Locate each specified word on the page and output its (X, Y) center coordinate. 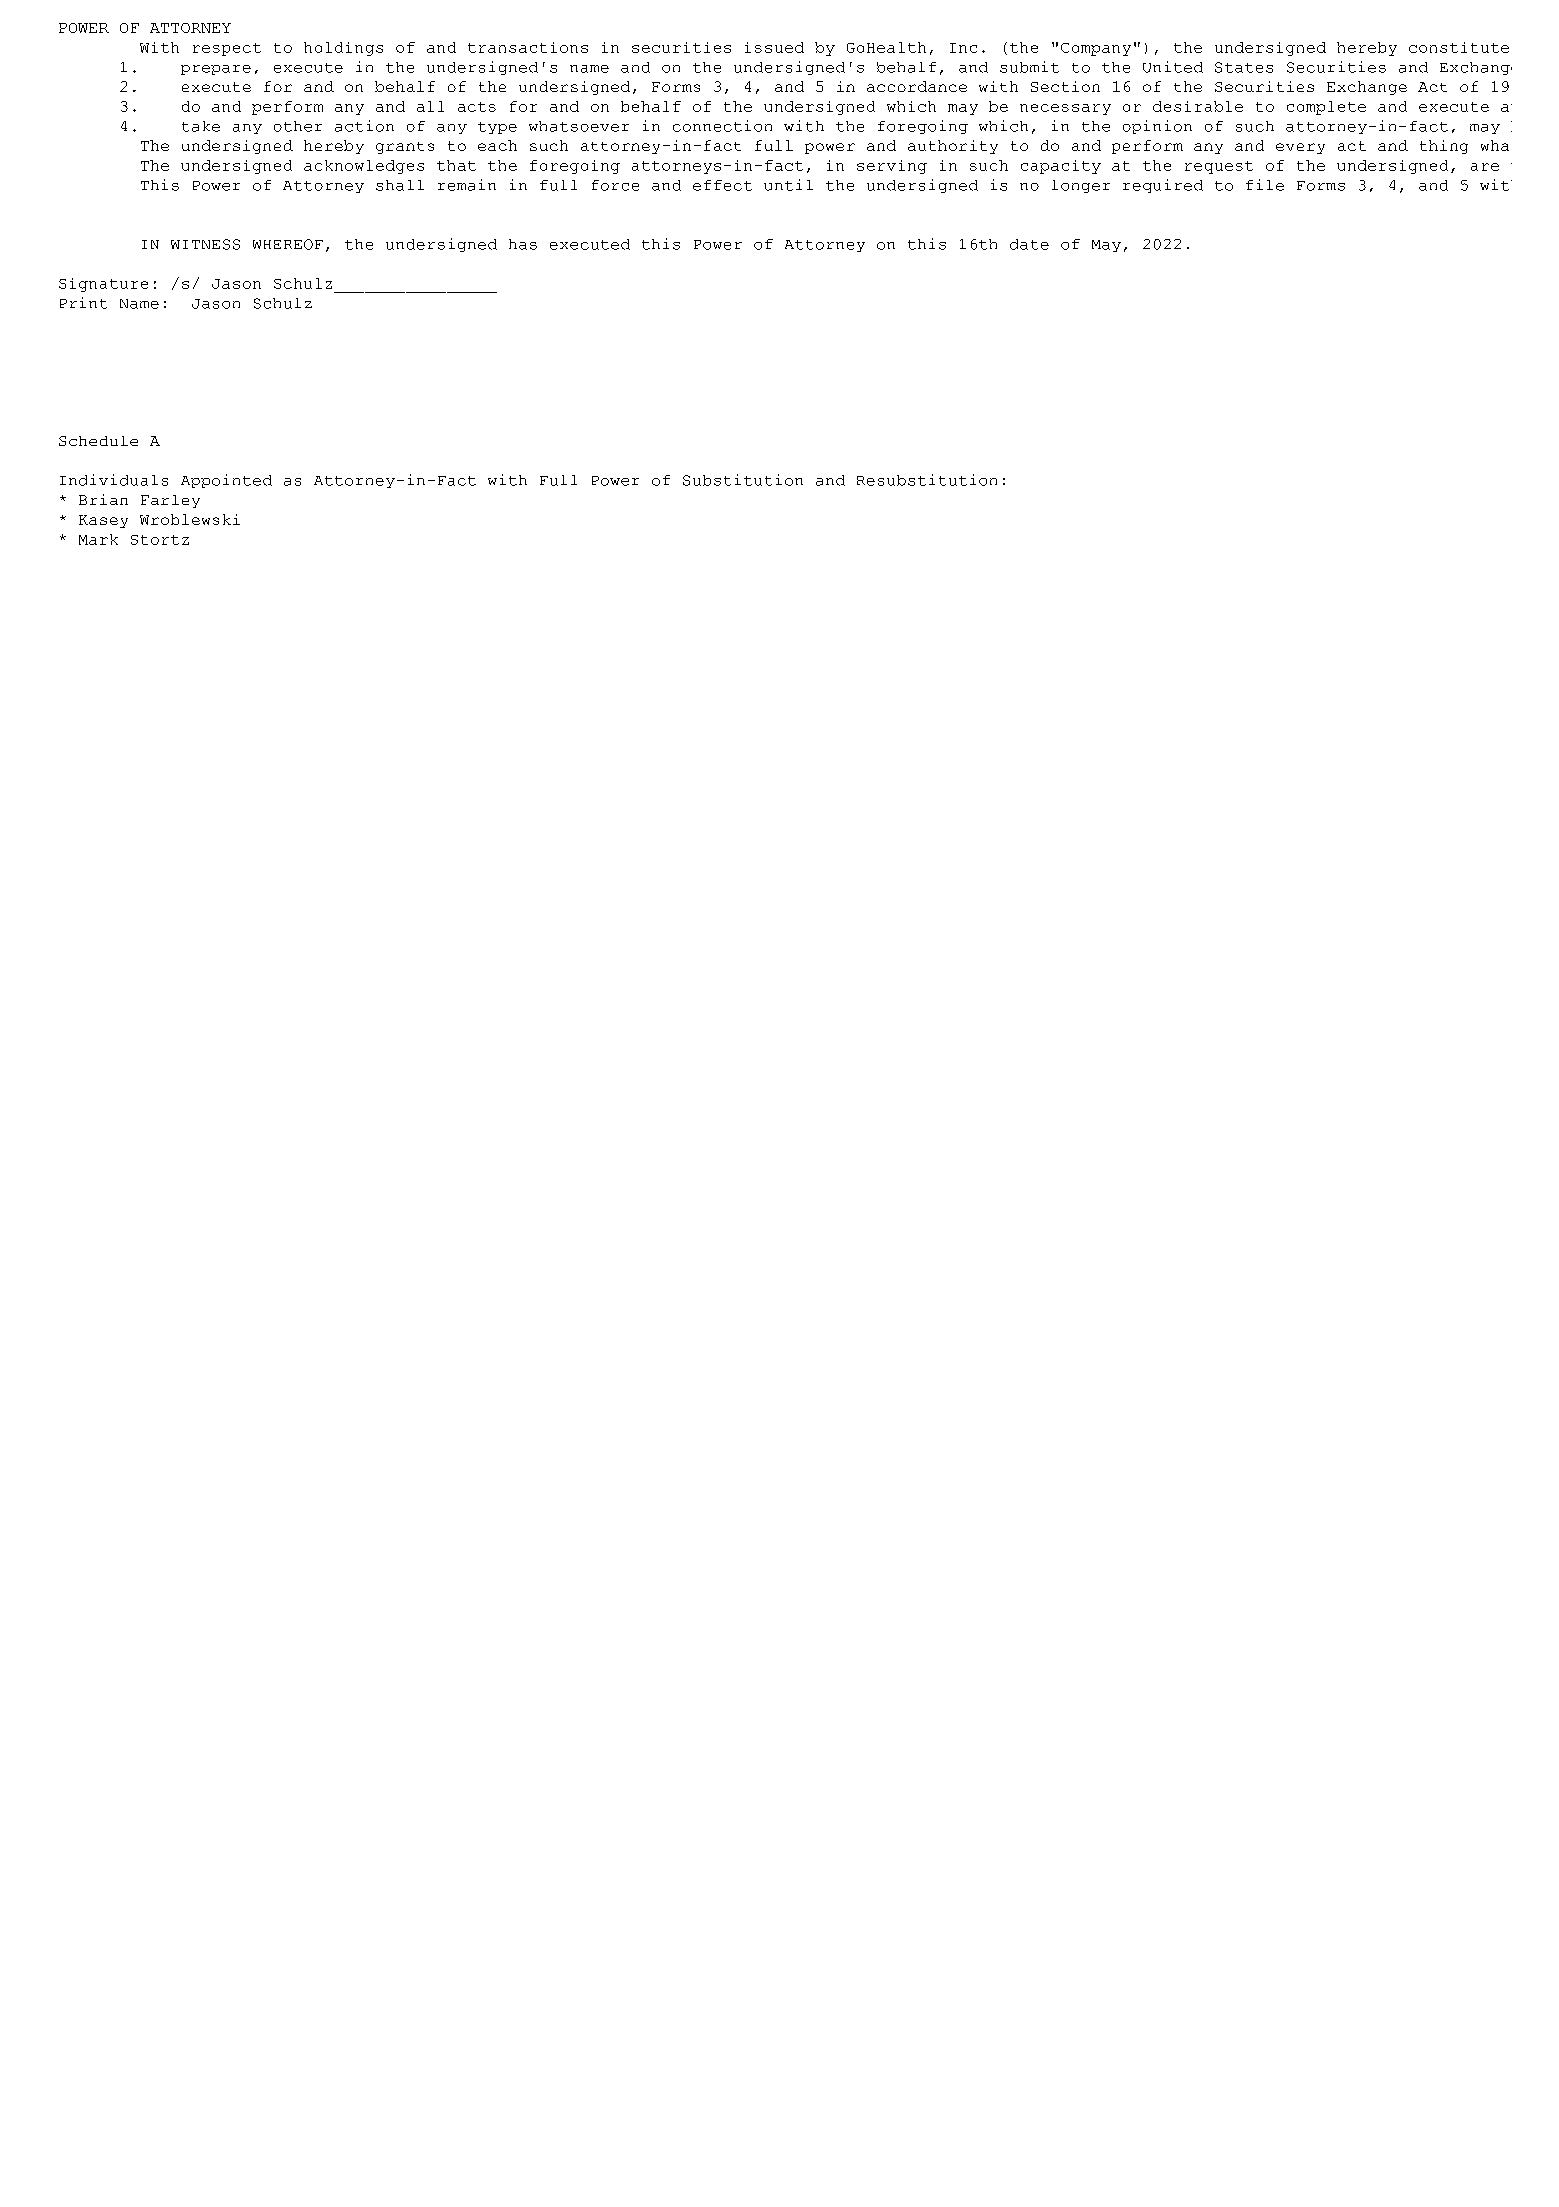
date (1029, 244)
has (523, 244)
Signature (103, 285)
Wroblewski (190, 519)
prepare (216, 70)
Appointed (226, 481)
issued (774, 47)
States (1244, 67)
